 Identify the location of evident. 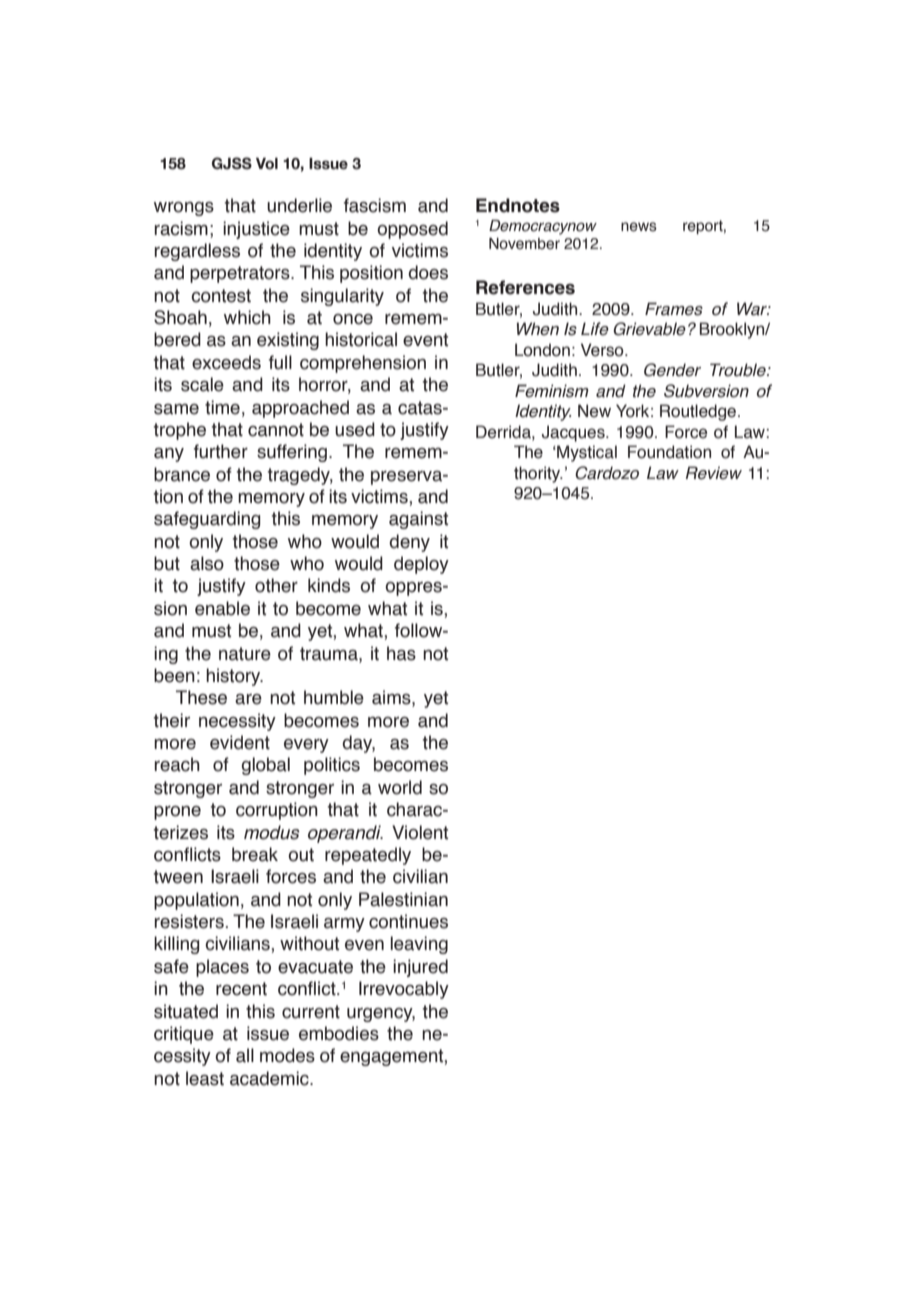
(240, 742).
